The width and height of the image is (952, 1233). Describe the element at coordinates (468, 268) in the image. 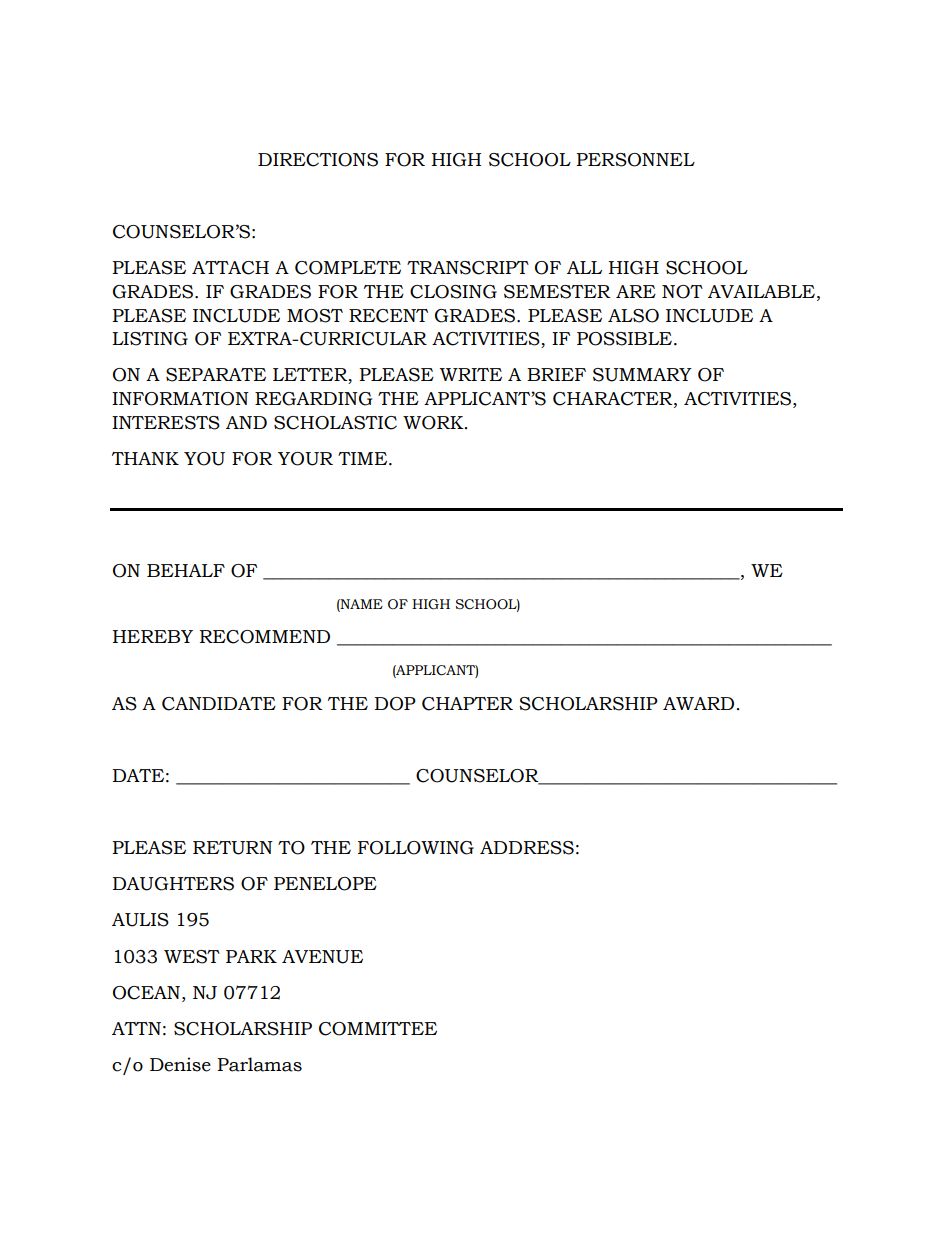

I see `TRANSCRIPT` at that location.
